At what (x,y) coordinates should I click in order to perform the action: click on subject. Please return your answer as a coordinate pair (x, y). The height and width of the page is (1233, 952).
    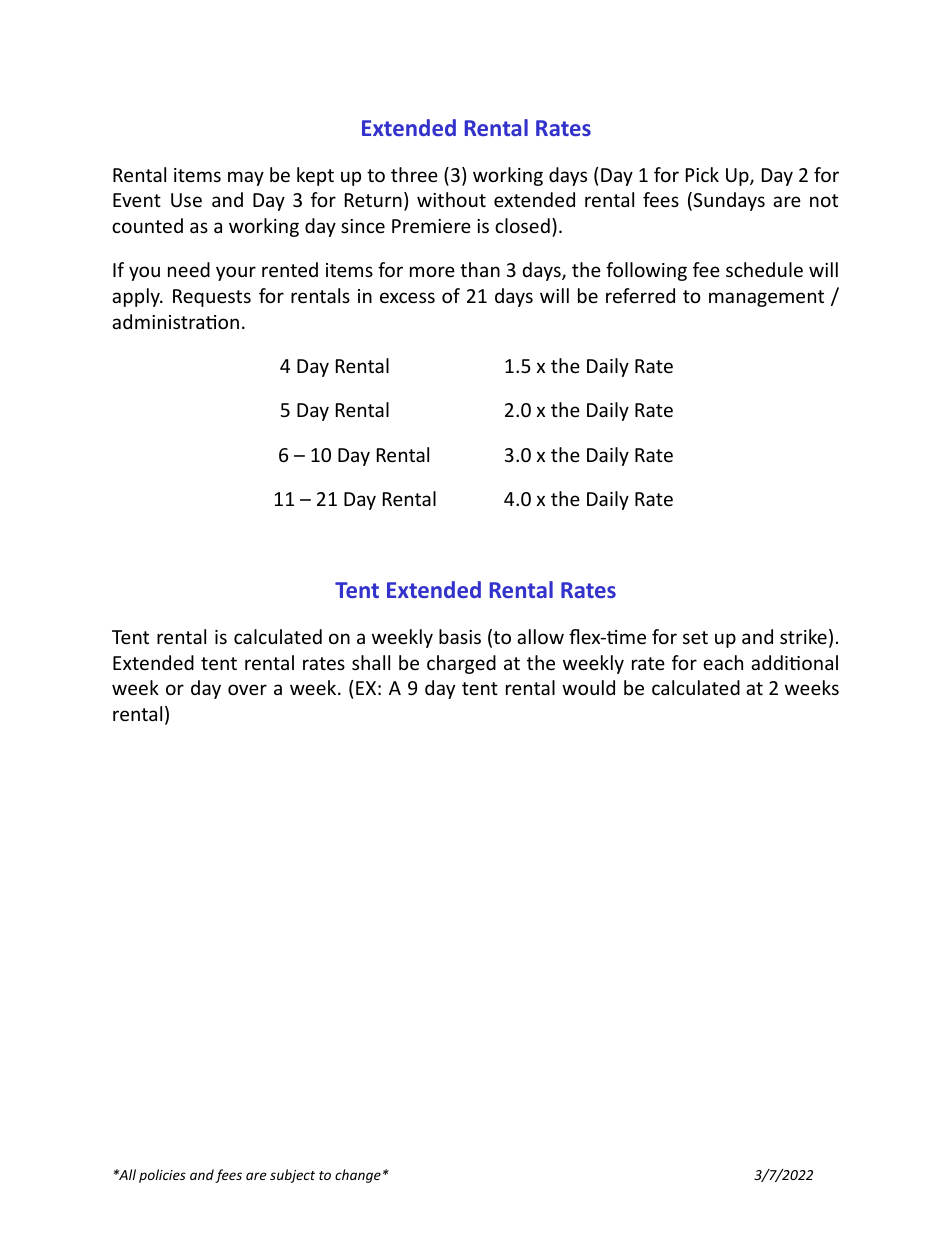
    Looking at the image, I should click on (292, 1176).
